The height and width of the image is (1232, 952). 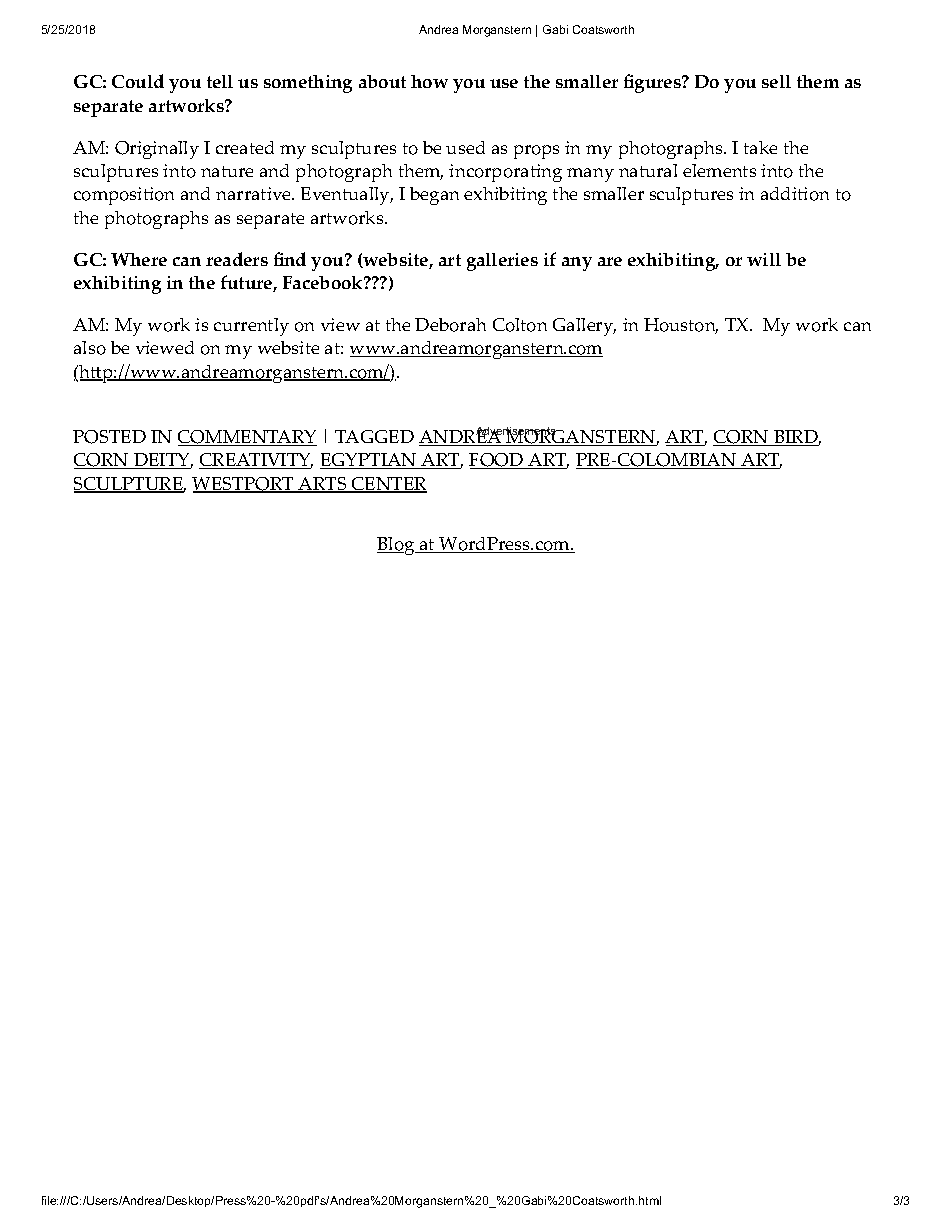 I want to click on WESTPORT, so click(x=244, y=485).
